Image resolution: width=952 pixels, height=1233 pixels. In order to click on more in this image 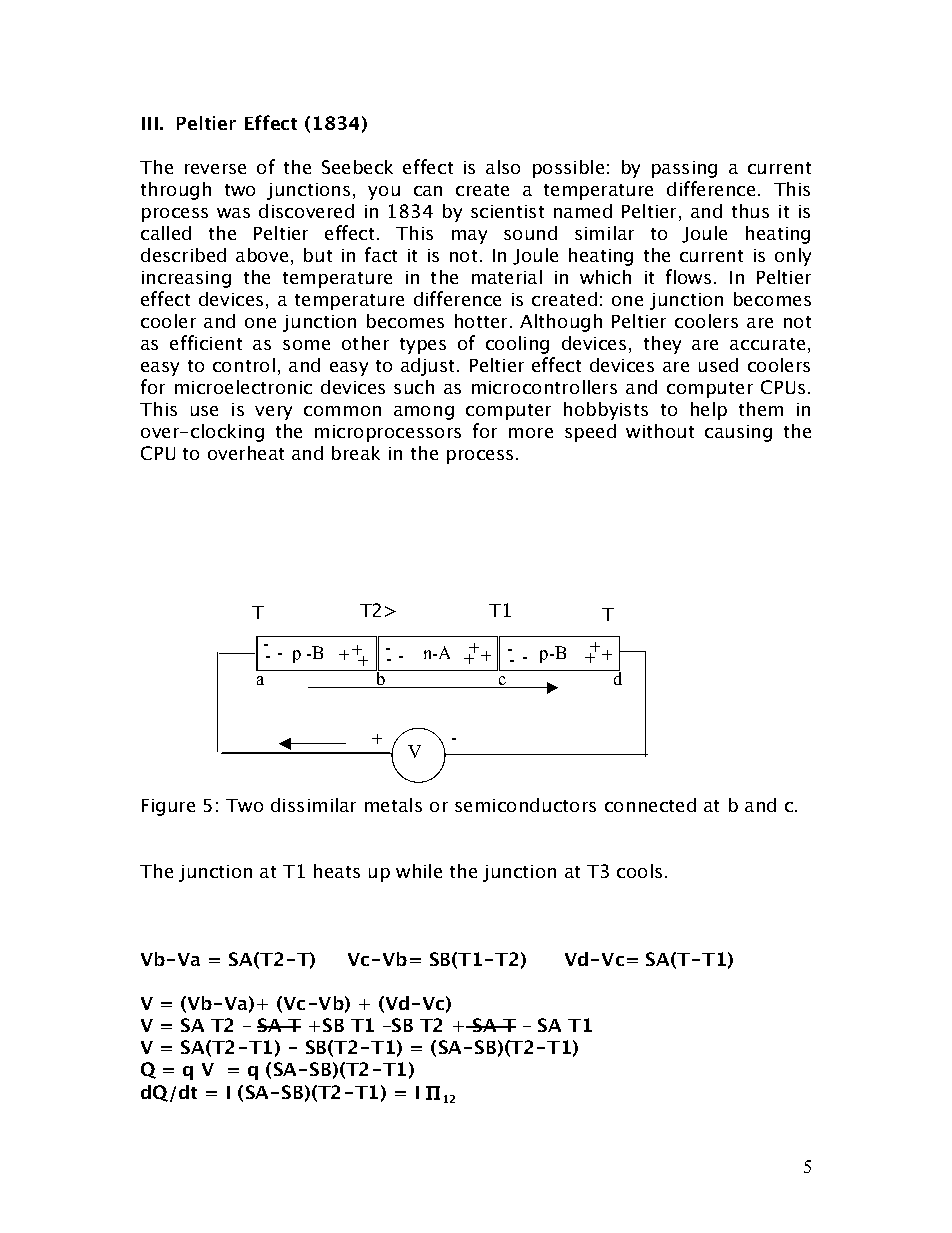, I will do `click(531, 433)`.
